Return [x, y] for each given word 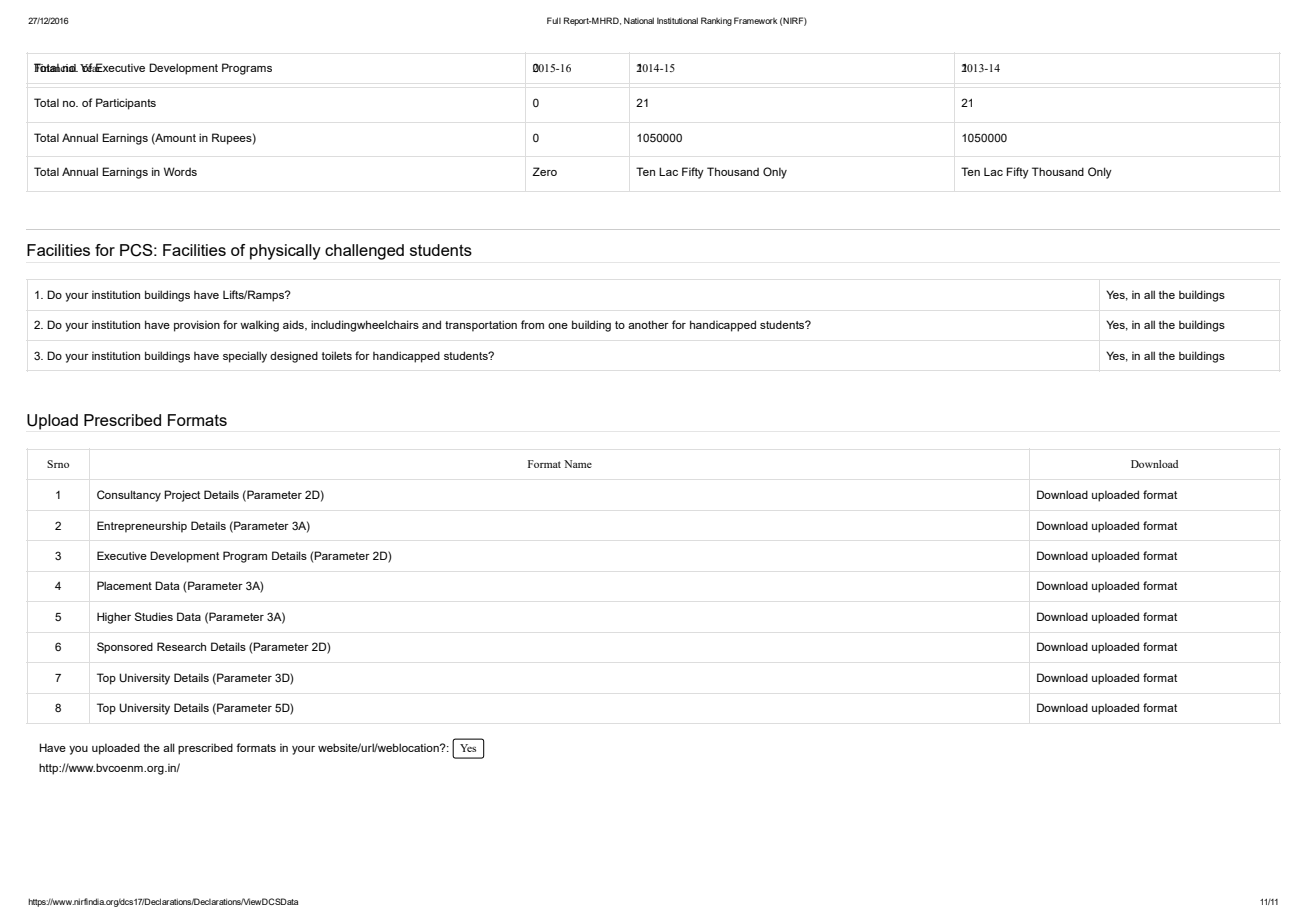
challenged [364, 252]
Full [554, 20]
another [648, 324]
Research [181, 646]
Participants [126, 104]
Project [182, 496]
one [558, 326]
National [639, 20]
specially [245, 357]
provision [197, 326]
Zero [544, 171]
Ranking [716, 21]
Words [180, 171]
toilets [337, 355]
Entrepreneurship [142, 527]
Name [578, 464]
